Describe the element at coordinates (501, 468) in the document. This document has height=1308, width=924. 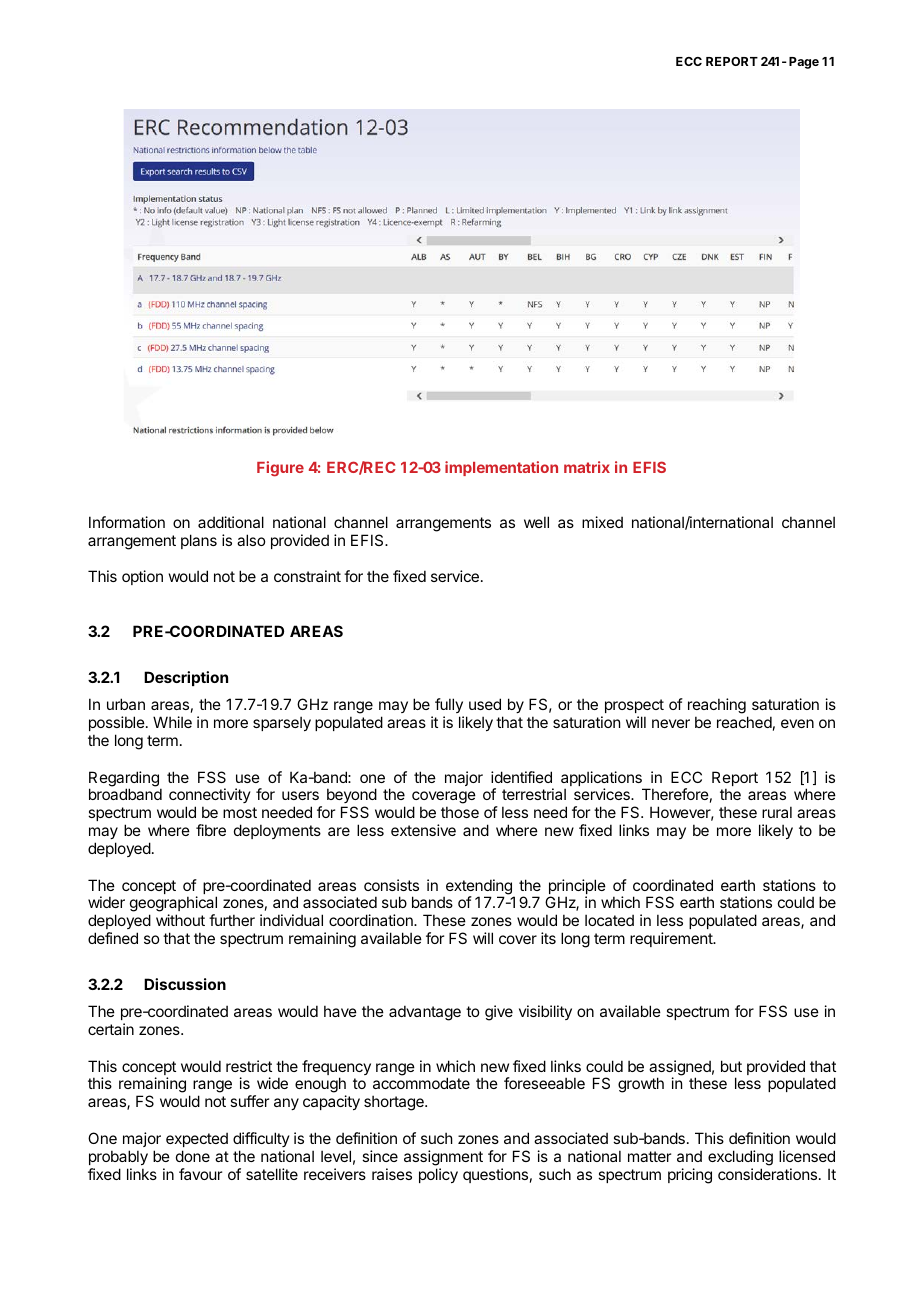
I see `implementation` at that location.
